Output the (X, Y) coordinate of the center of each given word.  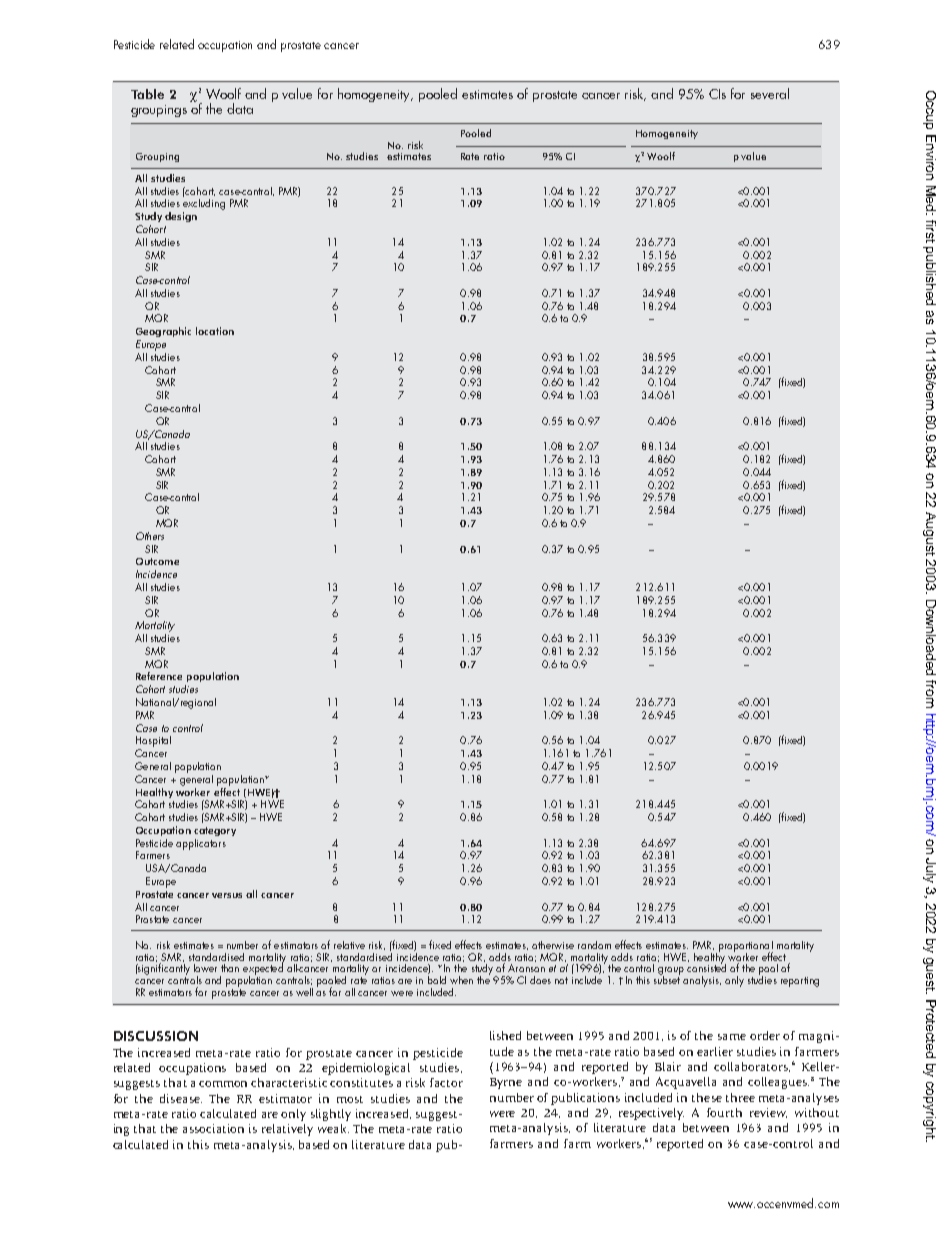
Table (147, 94)
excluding (204, 206)
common (223, 1084)
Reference (159, 676)
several (770, 93)
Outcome (157, 561)
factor (446, 1082)
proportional (744, 947)
